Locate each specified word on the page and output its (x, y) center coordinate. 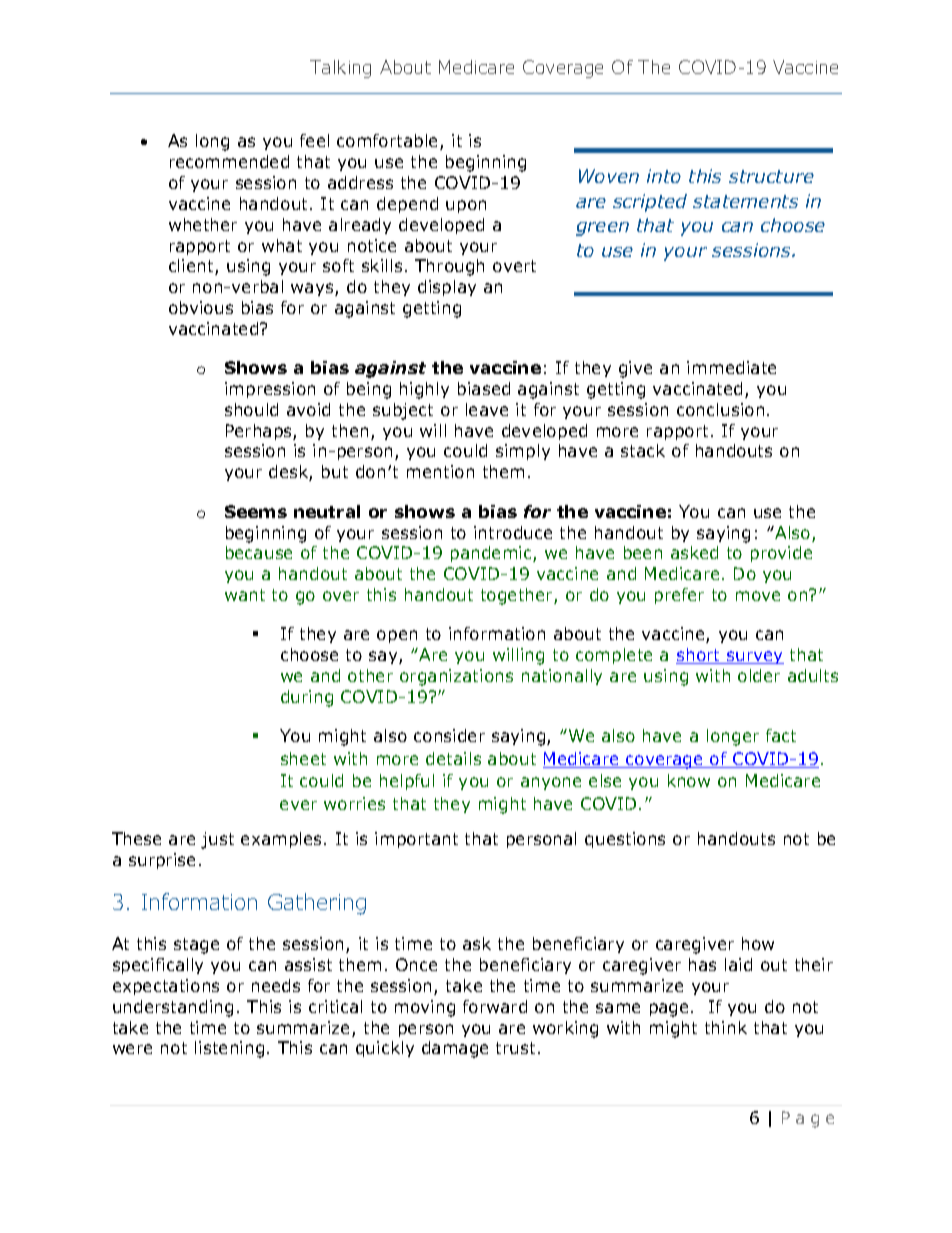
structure (771, 176)
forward (495, 1006)
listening (229, 1049)
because (259, 552)
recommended (229, 161)
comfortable (389, 142)
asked (694, 552)
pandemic (492, 554)
